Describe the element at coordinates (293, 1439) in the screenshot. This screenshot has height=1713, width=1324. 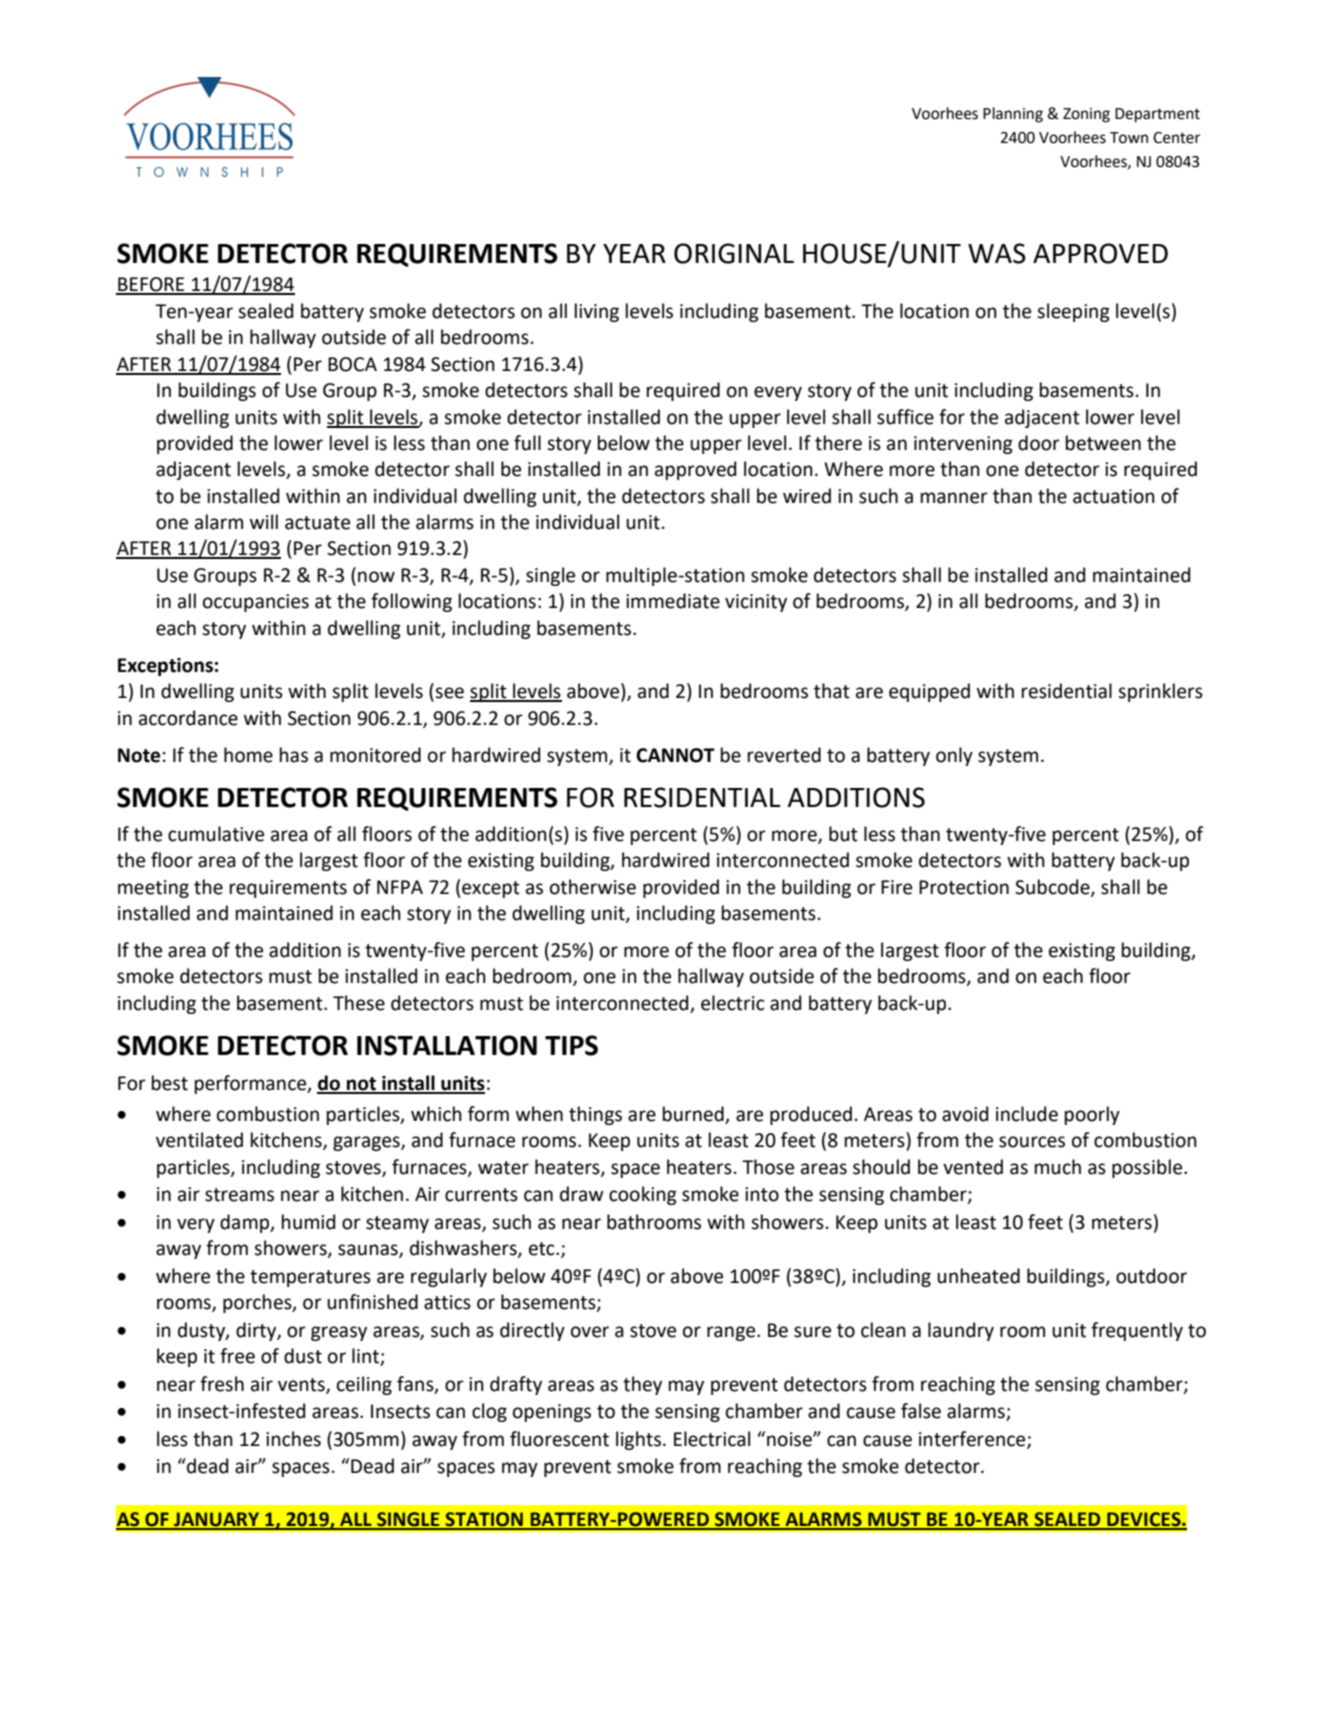
I see `inches` at that location.
